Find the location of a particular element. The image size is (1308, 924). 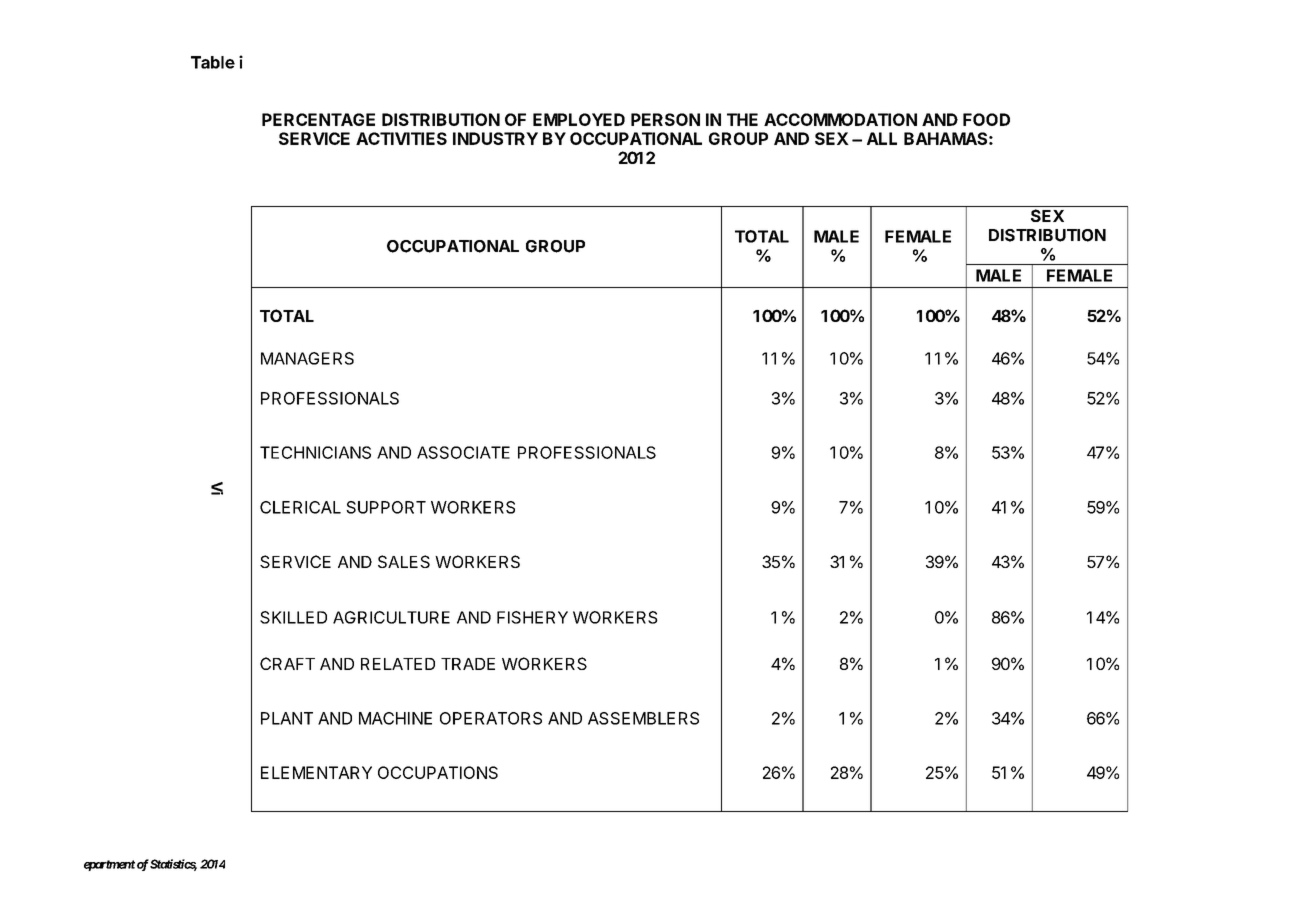

ASSOCIATE is located at coordinates (463, 452).
